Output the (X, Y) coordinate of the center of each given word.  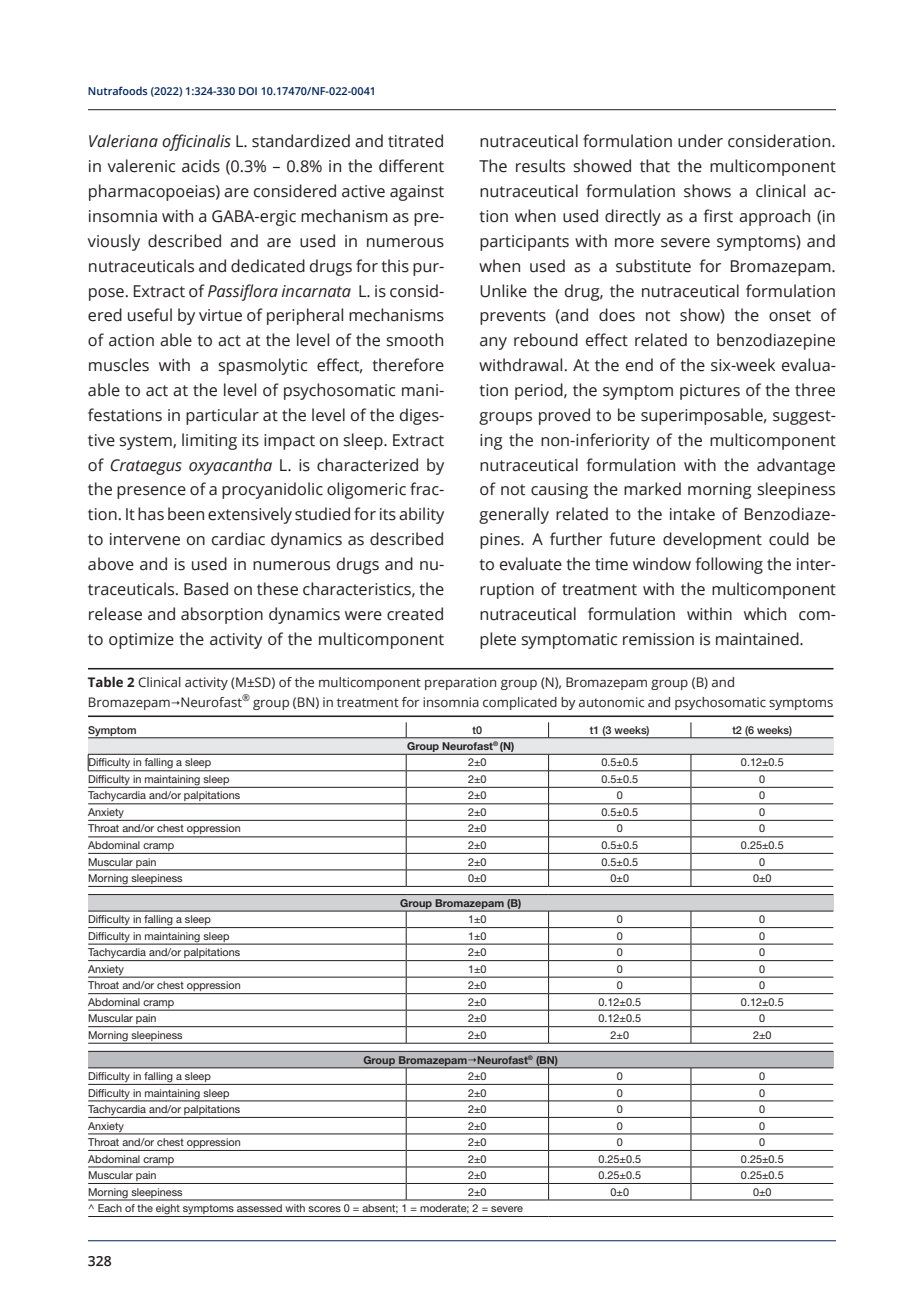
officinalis (196, 142)
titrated (415, 141)
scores (324, 1209)
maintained (758, 639)
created (415, 614)
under (700, 141)
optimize (141, 641)
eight (168, 1210)
